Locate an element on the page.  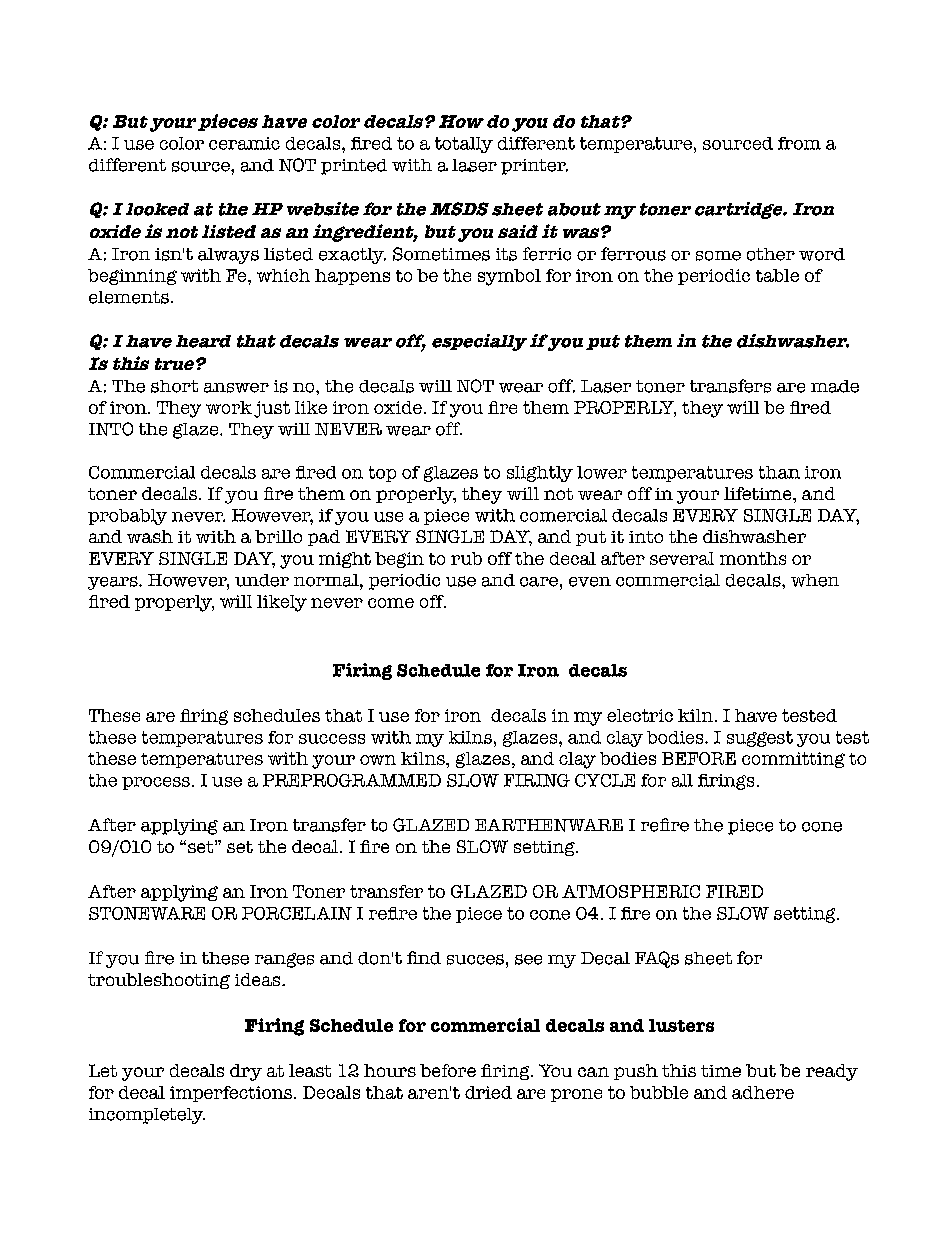
probably is located at coordinates (127, 517).
